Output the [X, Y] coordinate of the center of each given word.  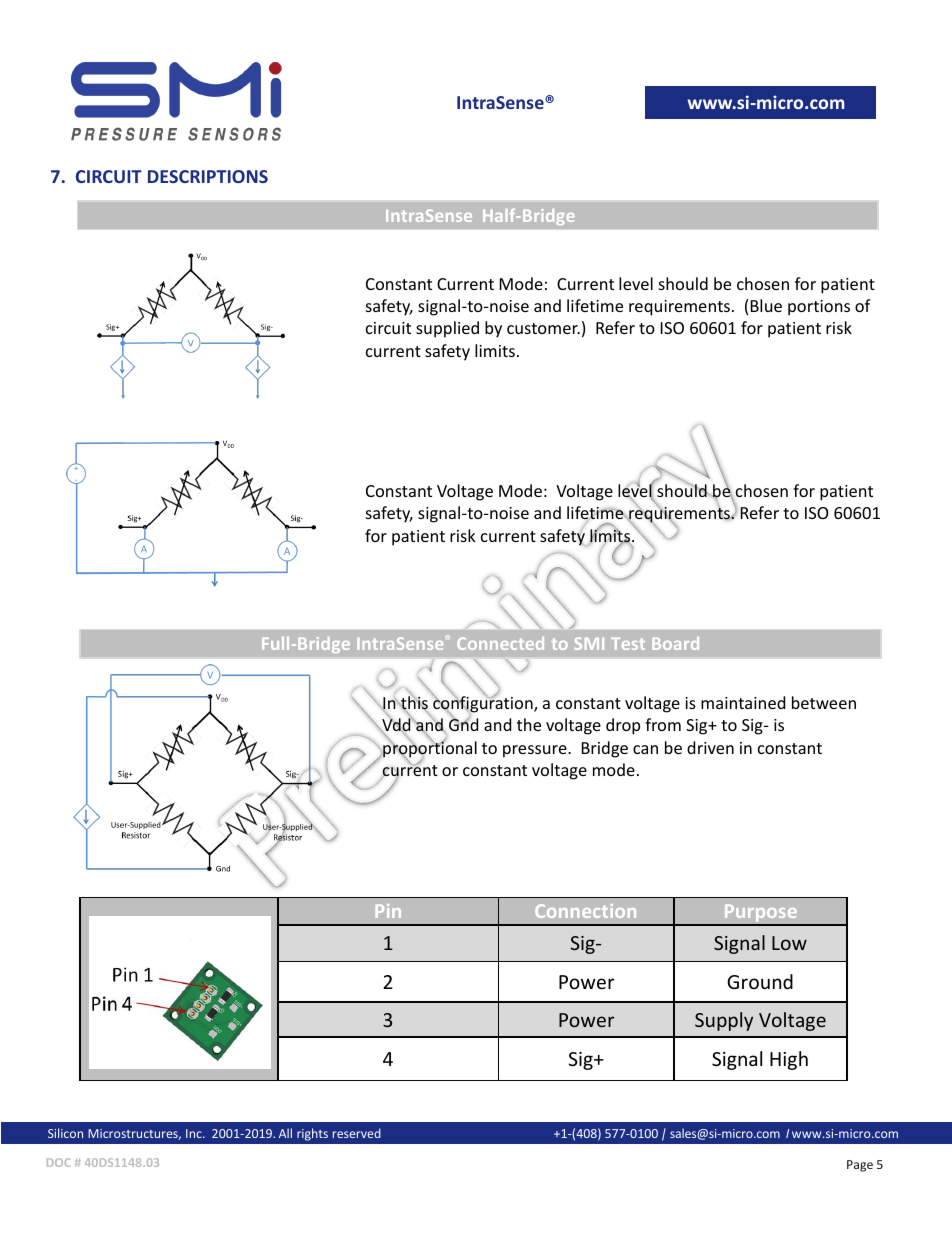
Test [628, 644]
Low [789, 943]
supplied [447, 329]
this [413, 703]
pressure [536, 751]
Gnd [463, 723]
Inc [195, 1133]
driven [710, 747]
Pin [388, 911]
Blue [766, 305]
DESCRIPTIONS [208, 176]
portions [819, 308]
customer [543, 328]
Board [675, 643]
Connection [585, 911]
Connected [500, 643]
